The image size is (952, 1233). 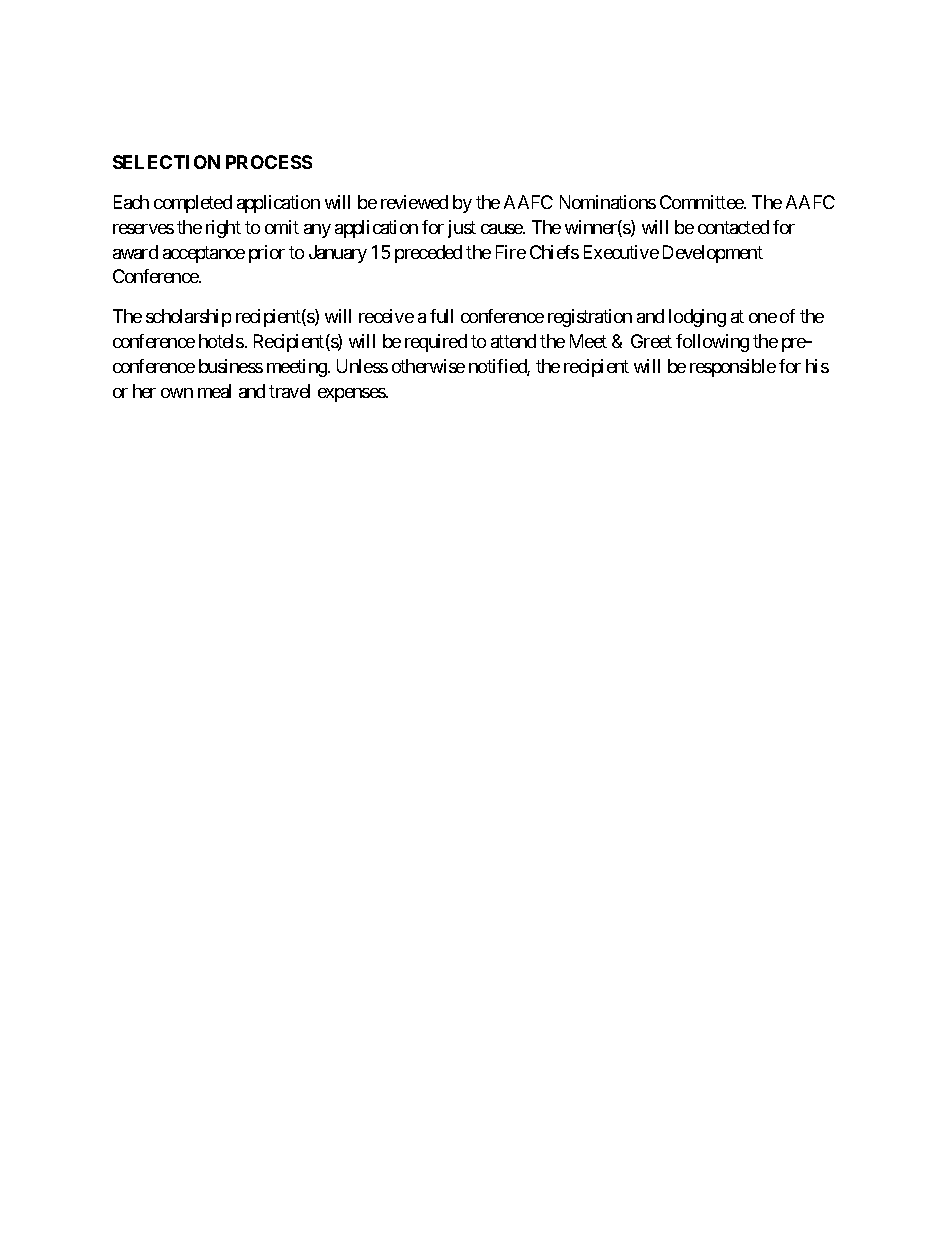 What do you see at coordinates (733, 227) in the screenshot?
I see `contacted` at bounding box center [733, 227].
